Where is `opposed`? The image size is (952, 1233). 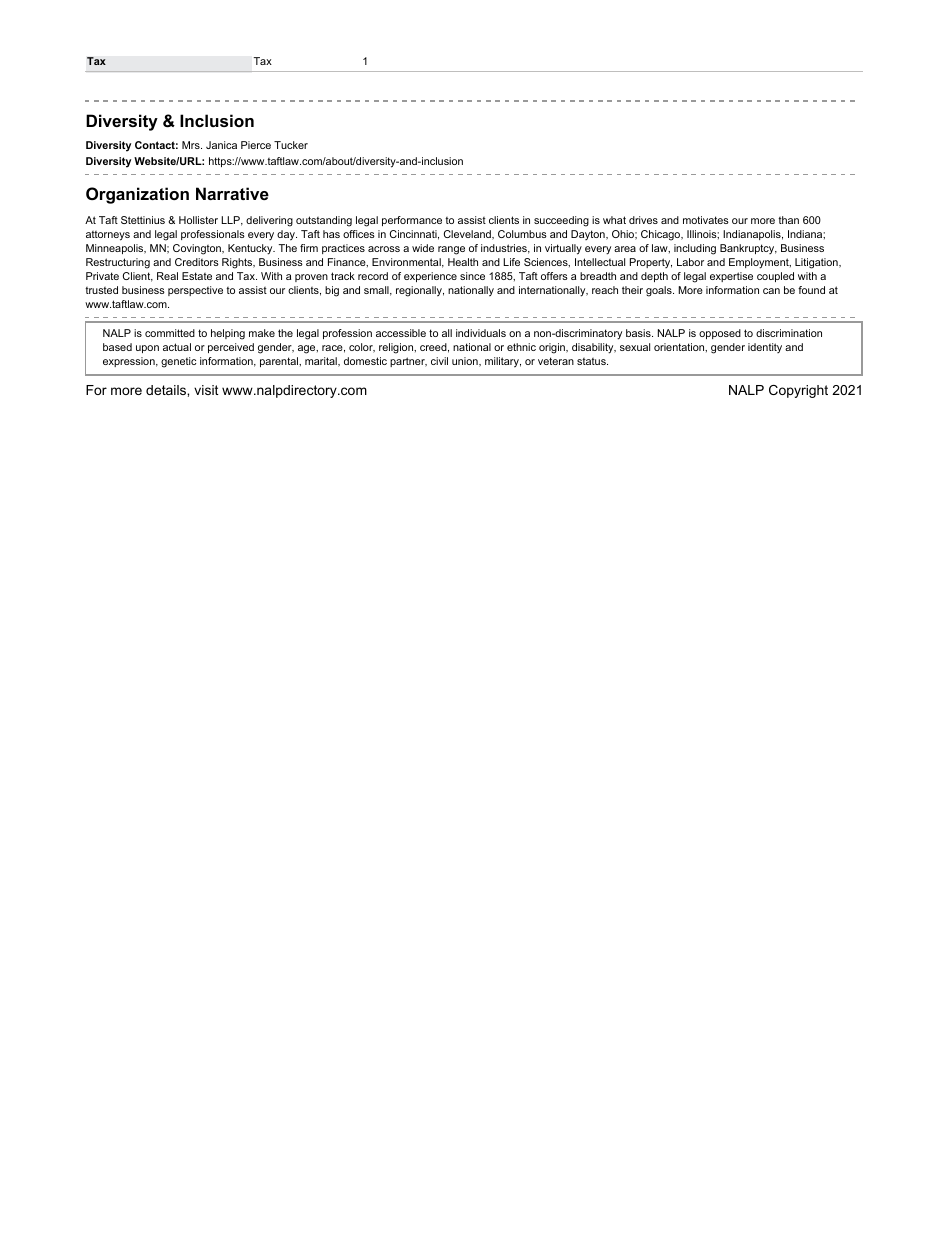
opposed is located at coordinates (720, 334).
